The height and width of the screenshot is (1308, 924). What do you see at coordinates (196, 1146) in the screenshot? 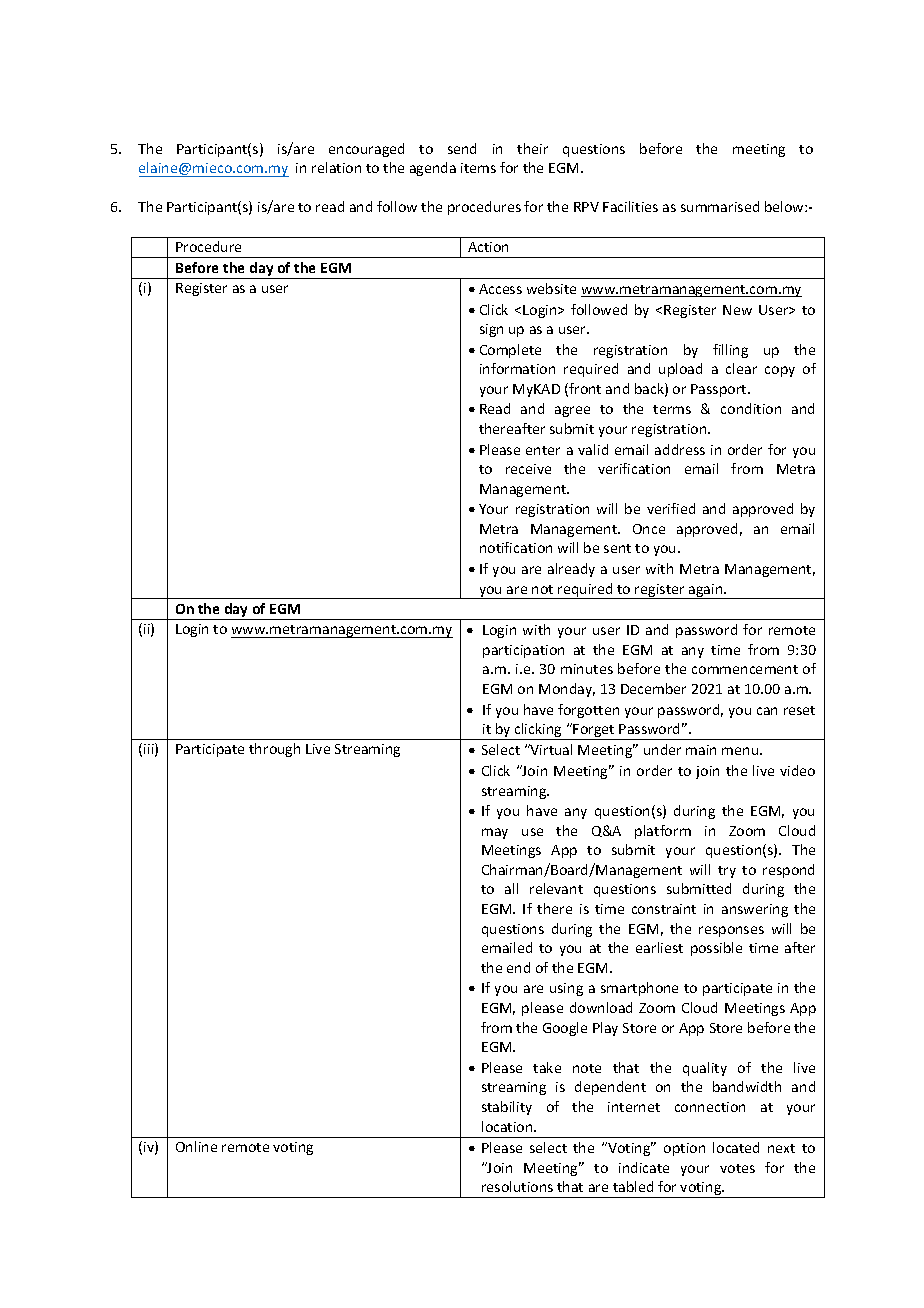
I see `Online` at bounding box center [196, 1146].
